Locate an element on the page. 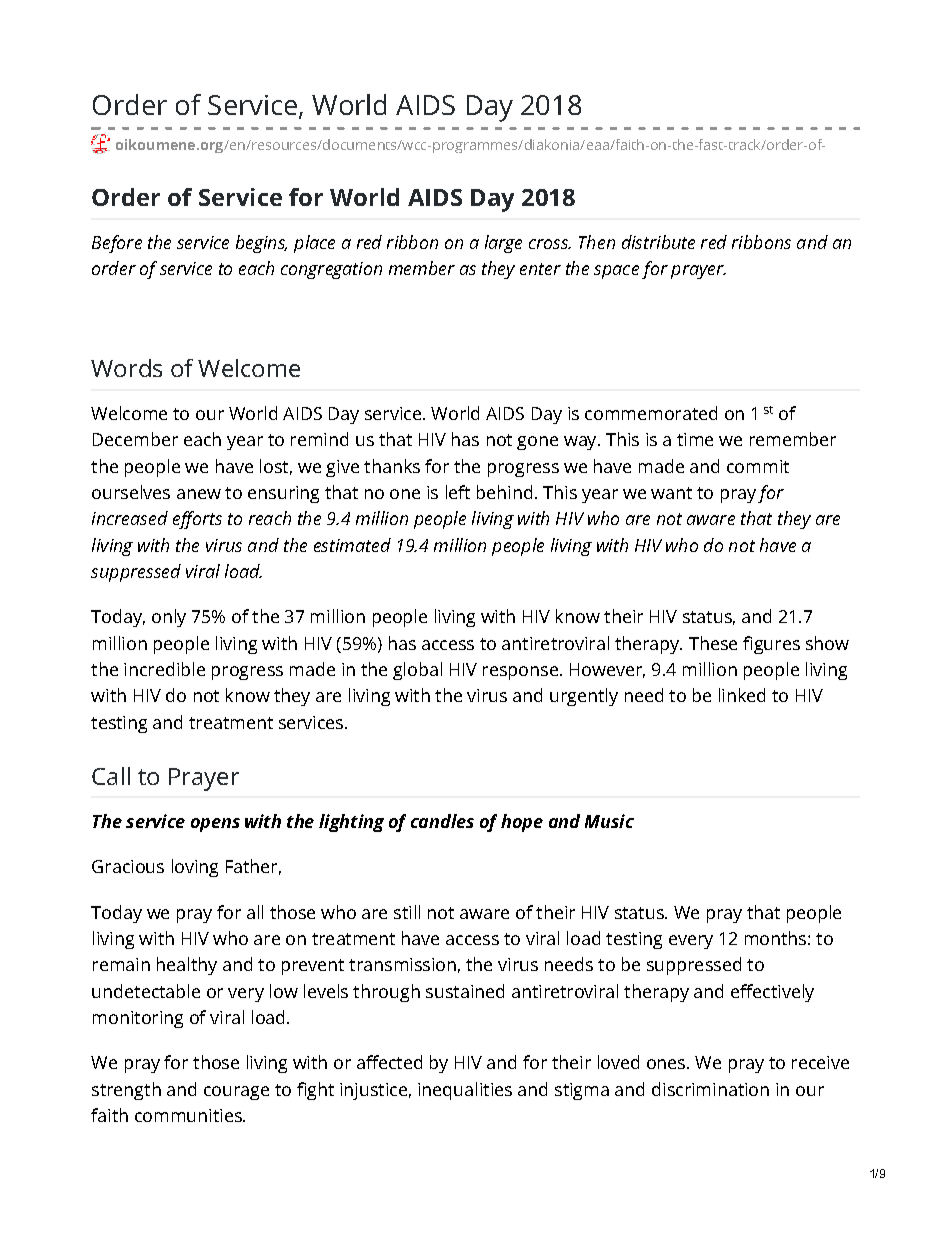 The image size is (952, 1233). distribute is located at coordinates (658, 242).
